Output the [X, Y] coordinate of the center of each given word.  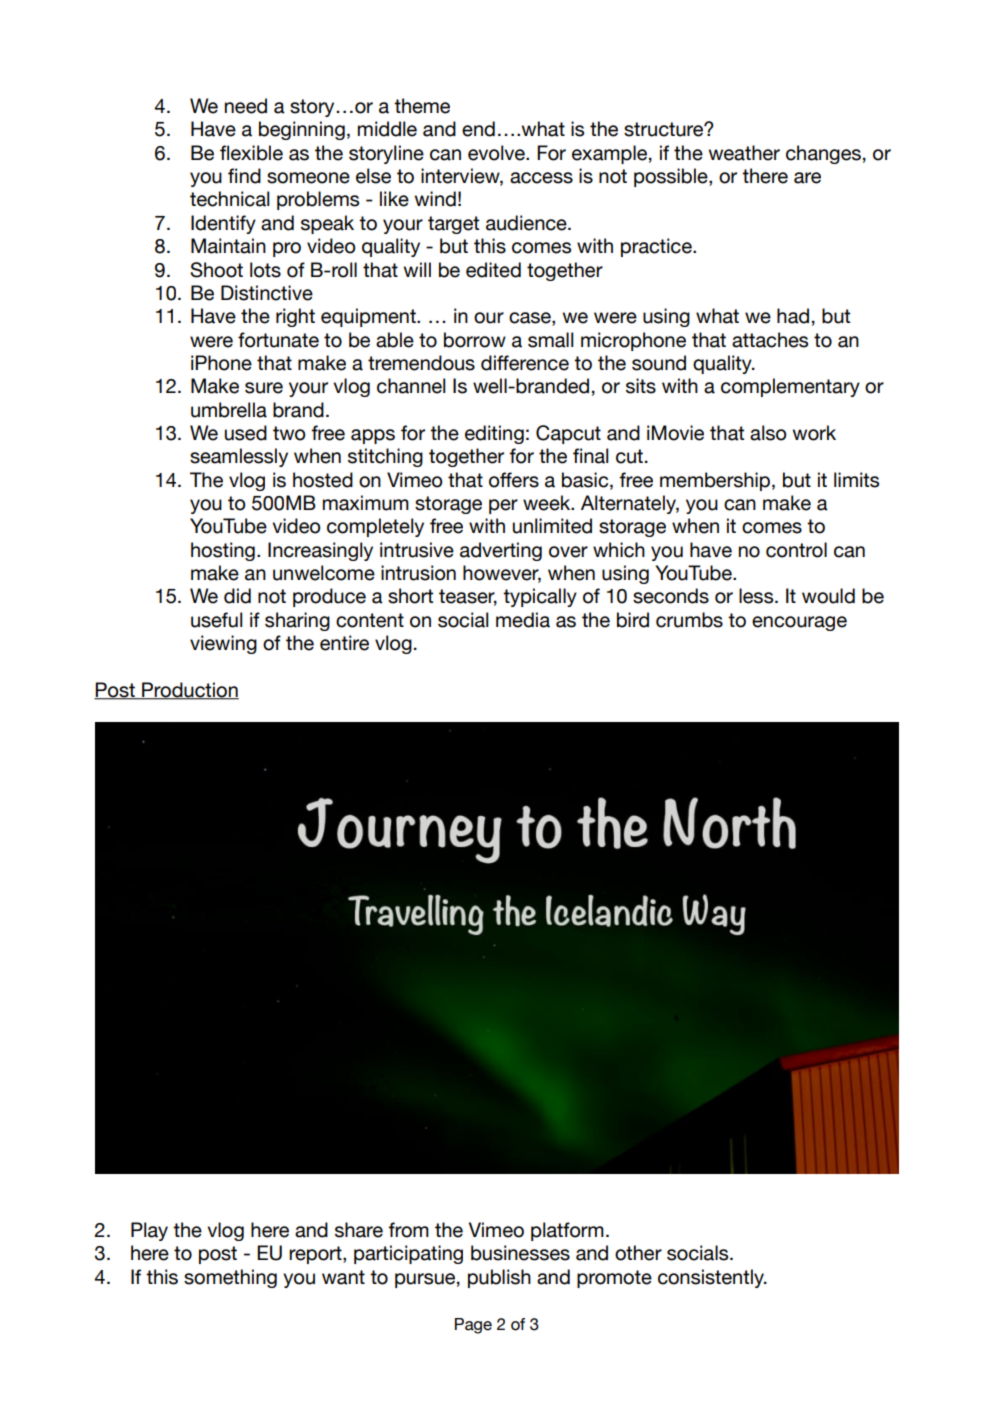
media [523, 620]
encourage [799, 623]
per [503, 506]
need [246, 106]
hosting [223, 551]
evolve [497, 153]
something [230, 1278]
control [796, 550]
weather [744, 153]
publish [499, 1278]
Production [189, 690]
